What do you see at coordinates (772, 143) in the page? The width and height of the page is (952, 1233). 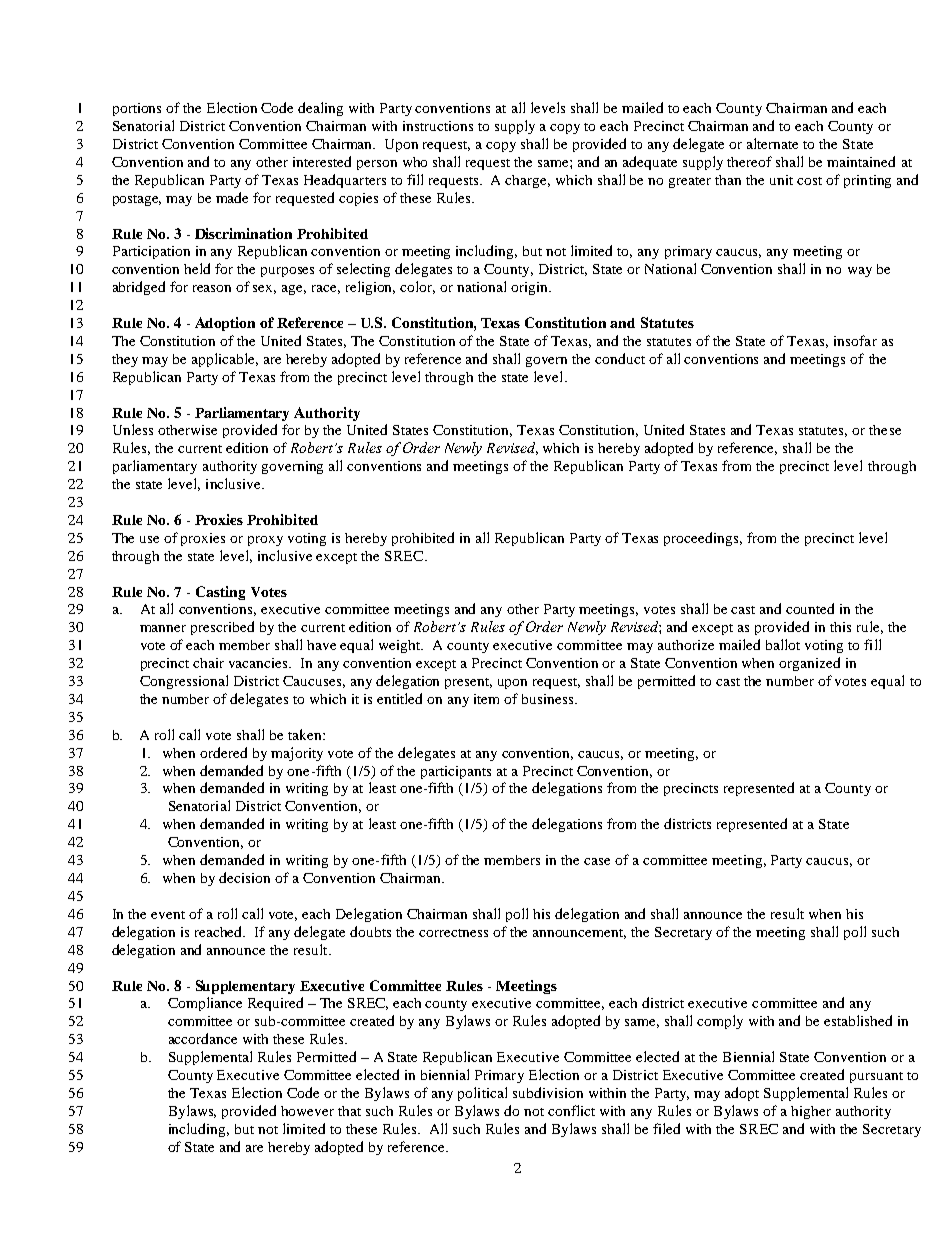 I see `alternate` at bounding box center [772, 143].
